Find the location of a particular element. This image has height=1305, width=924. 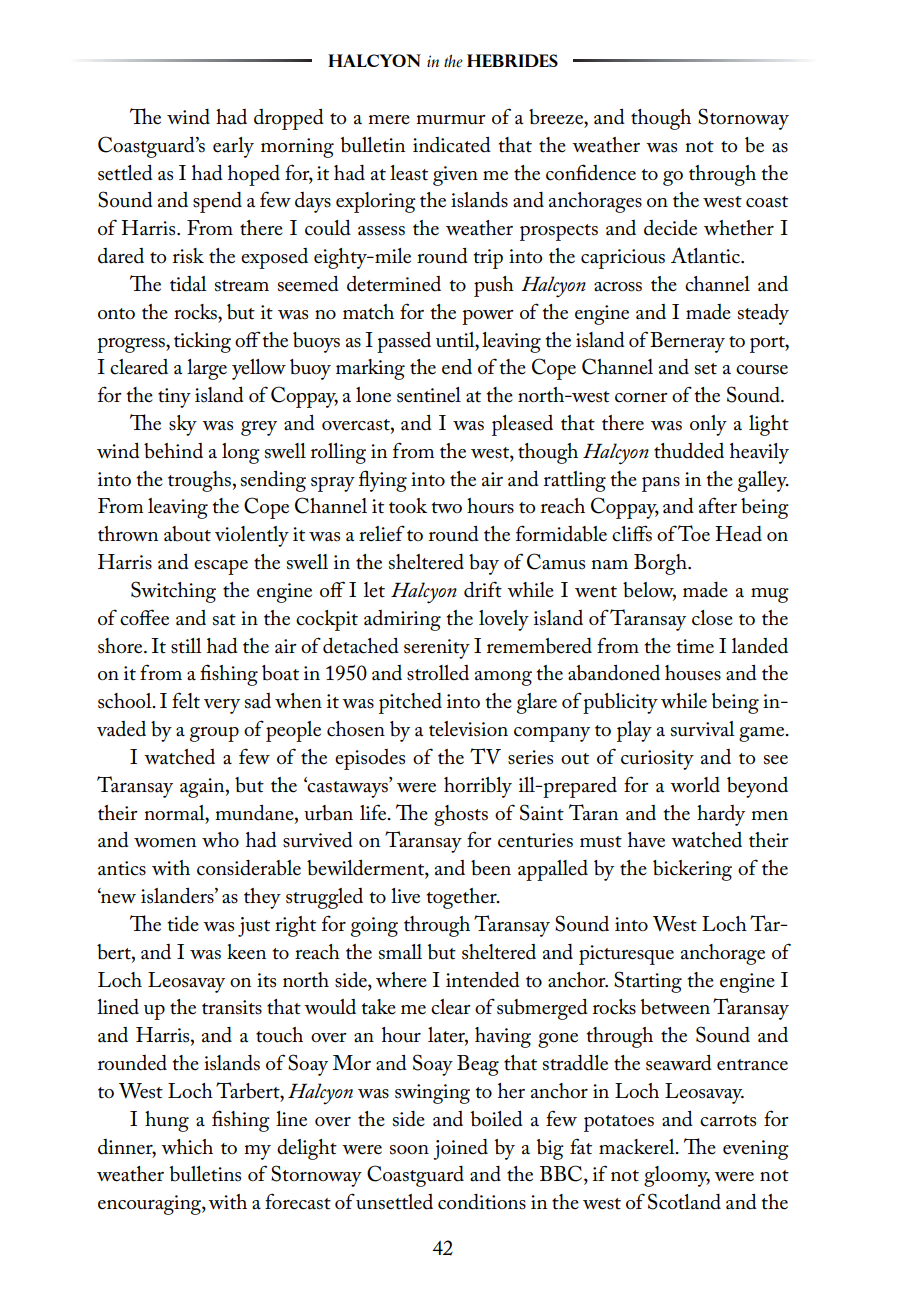

murmur is located at coordinates (451, 120).
